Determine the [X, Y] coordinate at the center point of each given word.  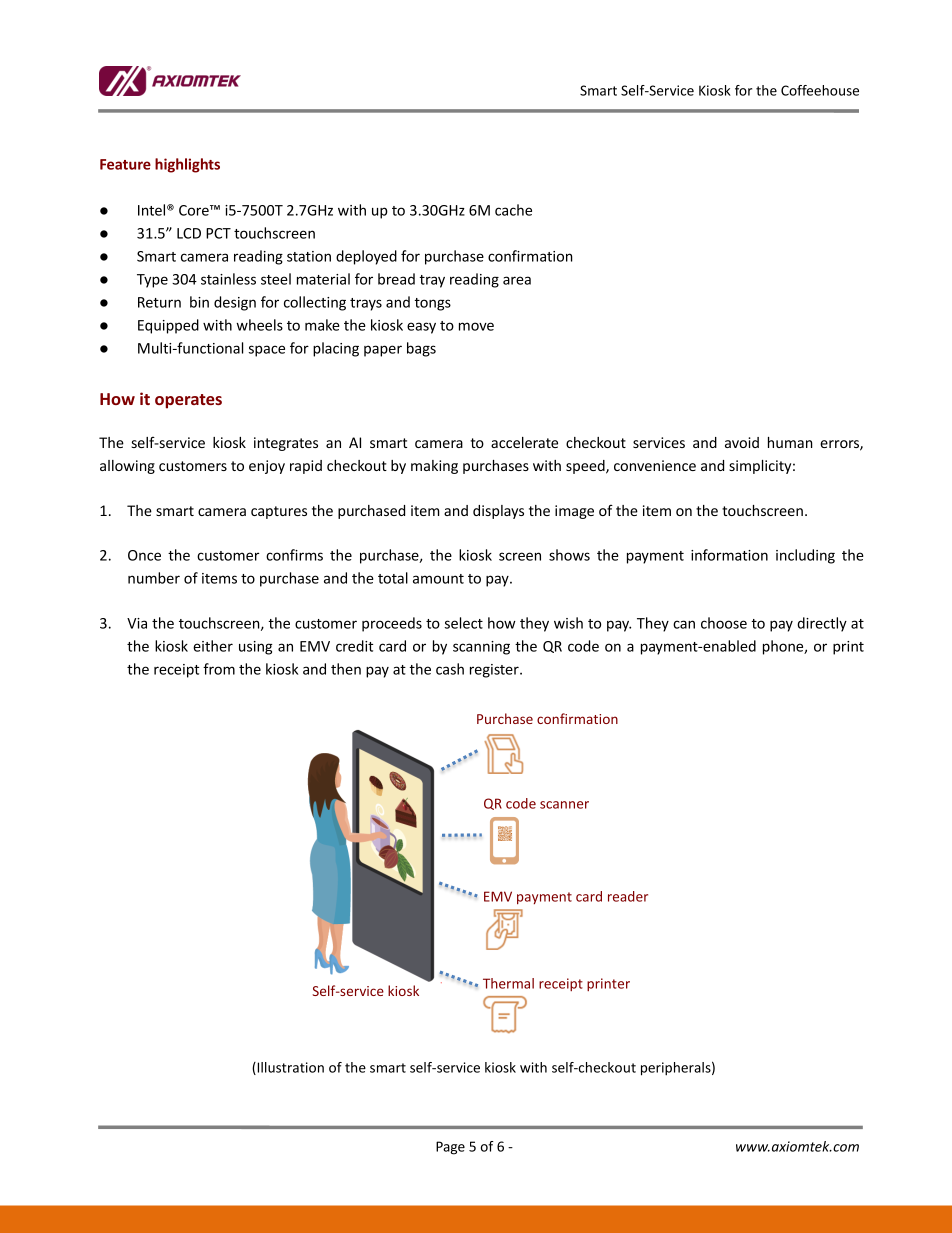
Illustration [289, 1068]
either [213, 646]
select [464, 623]
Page [450, 1148]
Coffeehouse [820, 90]
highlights [187, 165]
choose [724, 623]
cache [513, 210]
